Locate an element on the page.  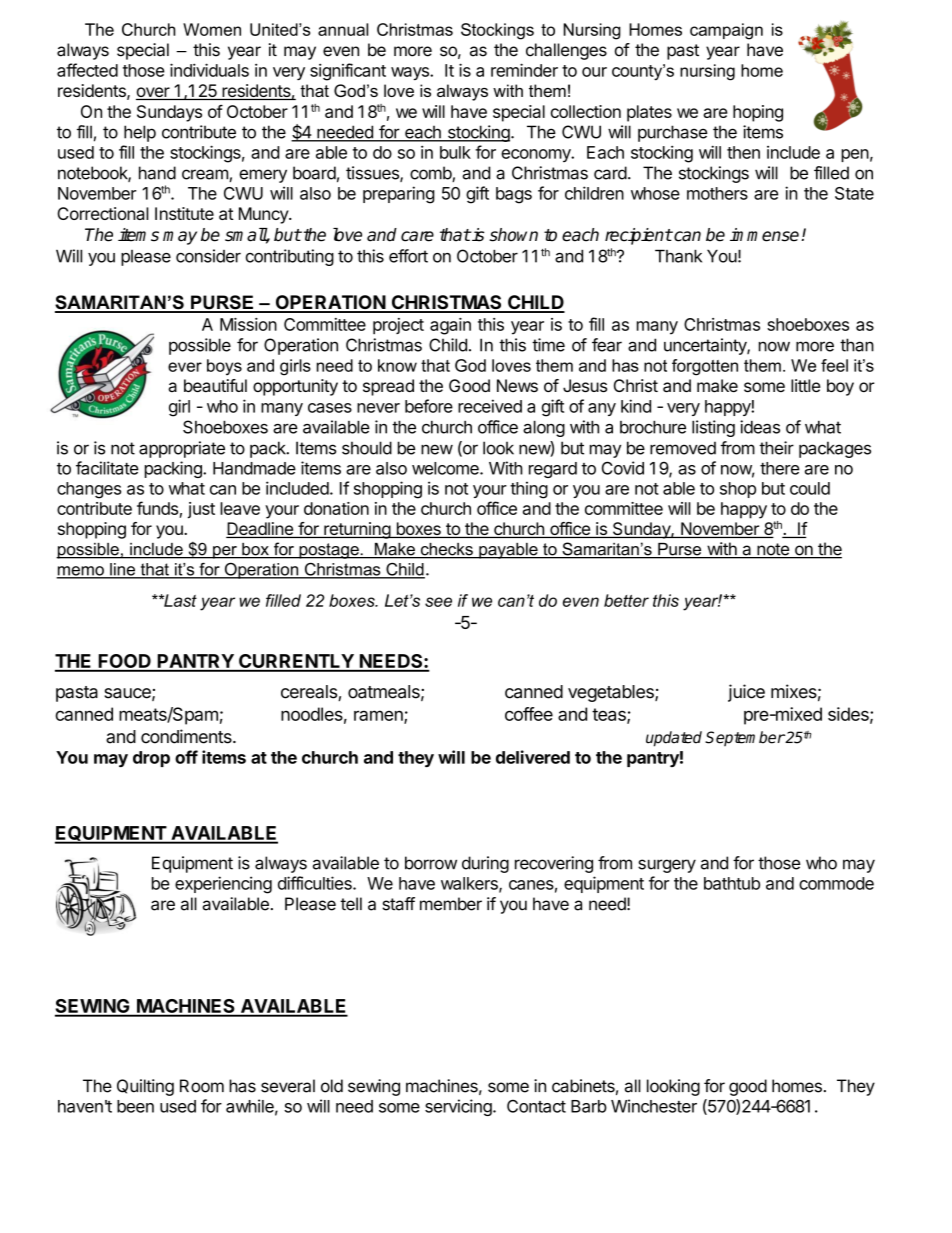
Room is located at coordinates (202, 1086).
